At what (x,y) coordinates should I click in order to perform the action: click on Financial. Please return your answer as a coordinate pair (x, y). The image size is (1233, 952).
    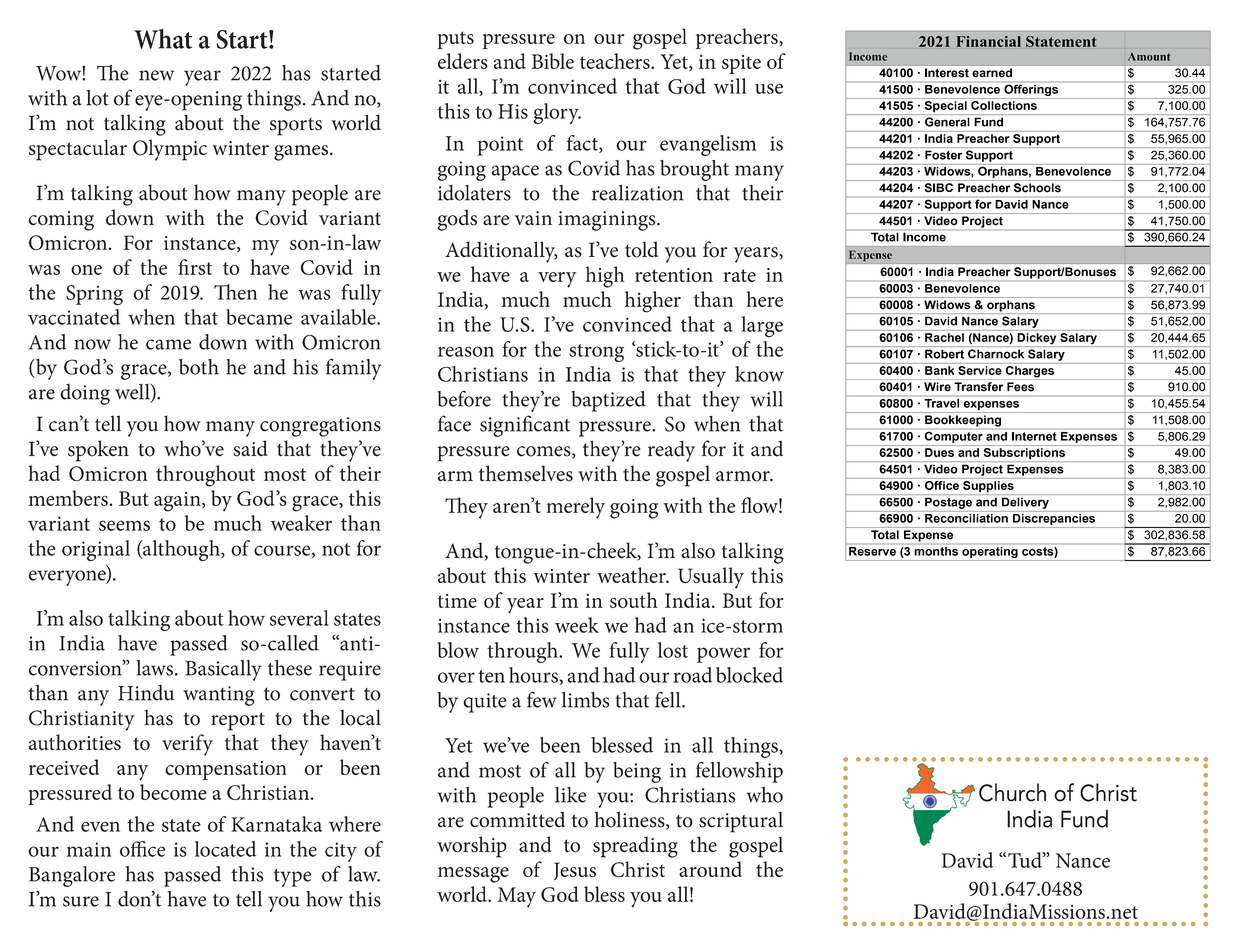
    Looking at the image, I should click on (988, 41).
